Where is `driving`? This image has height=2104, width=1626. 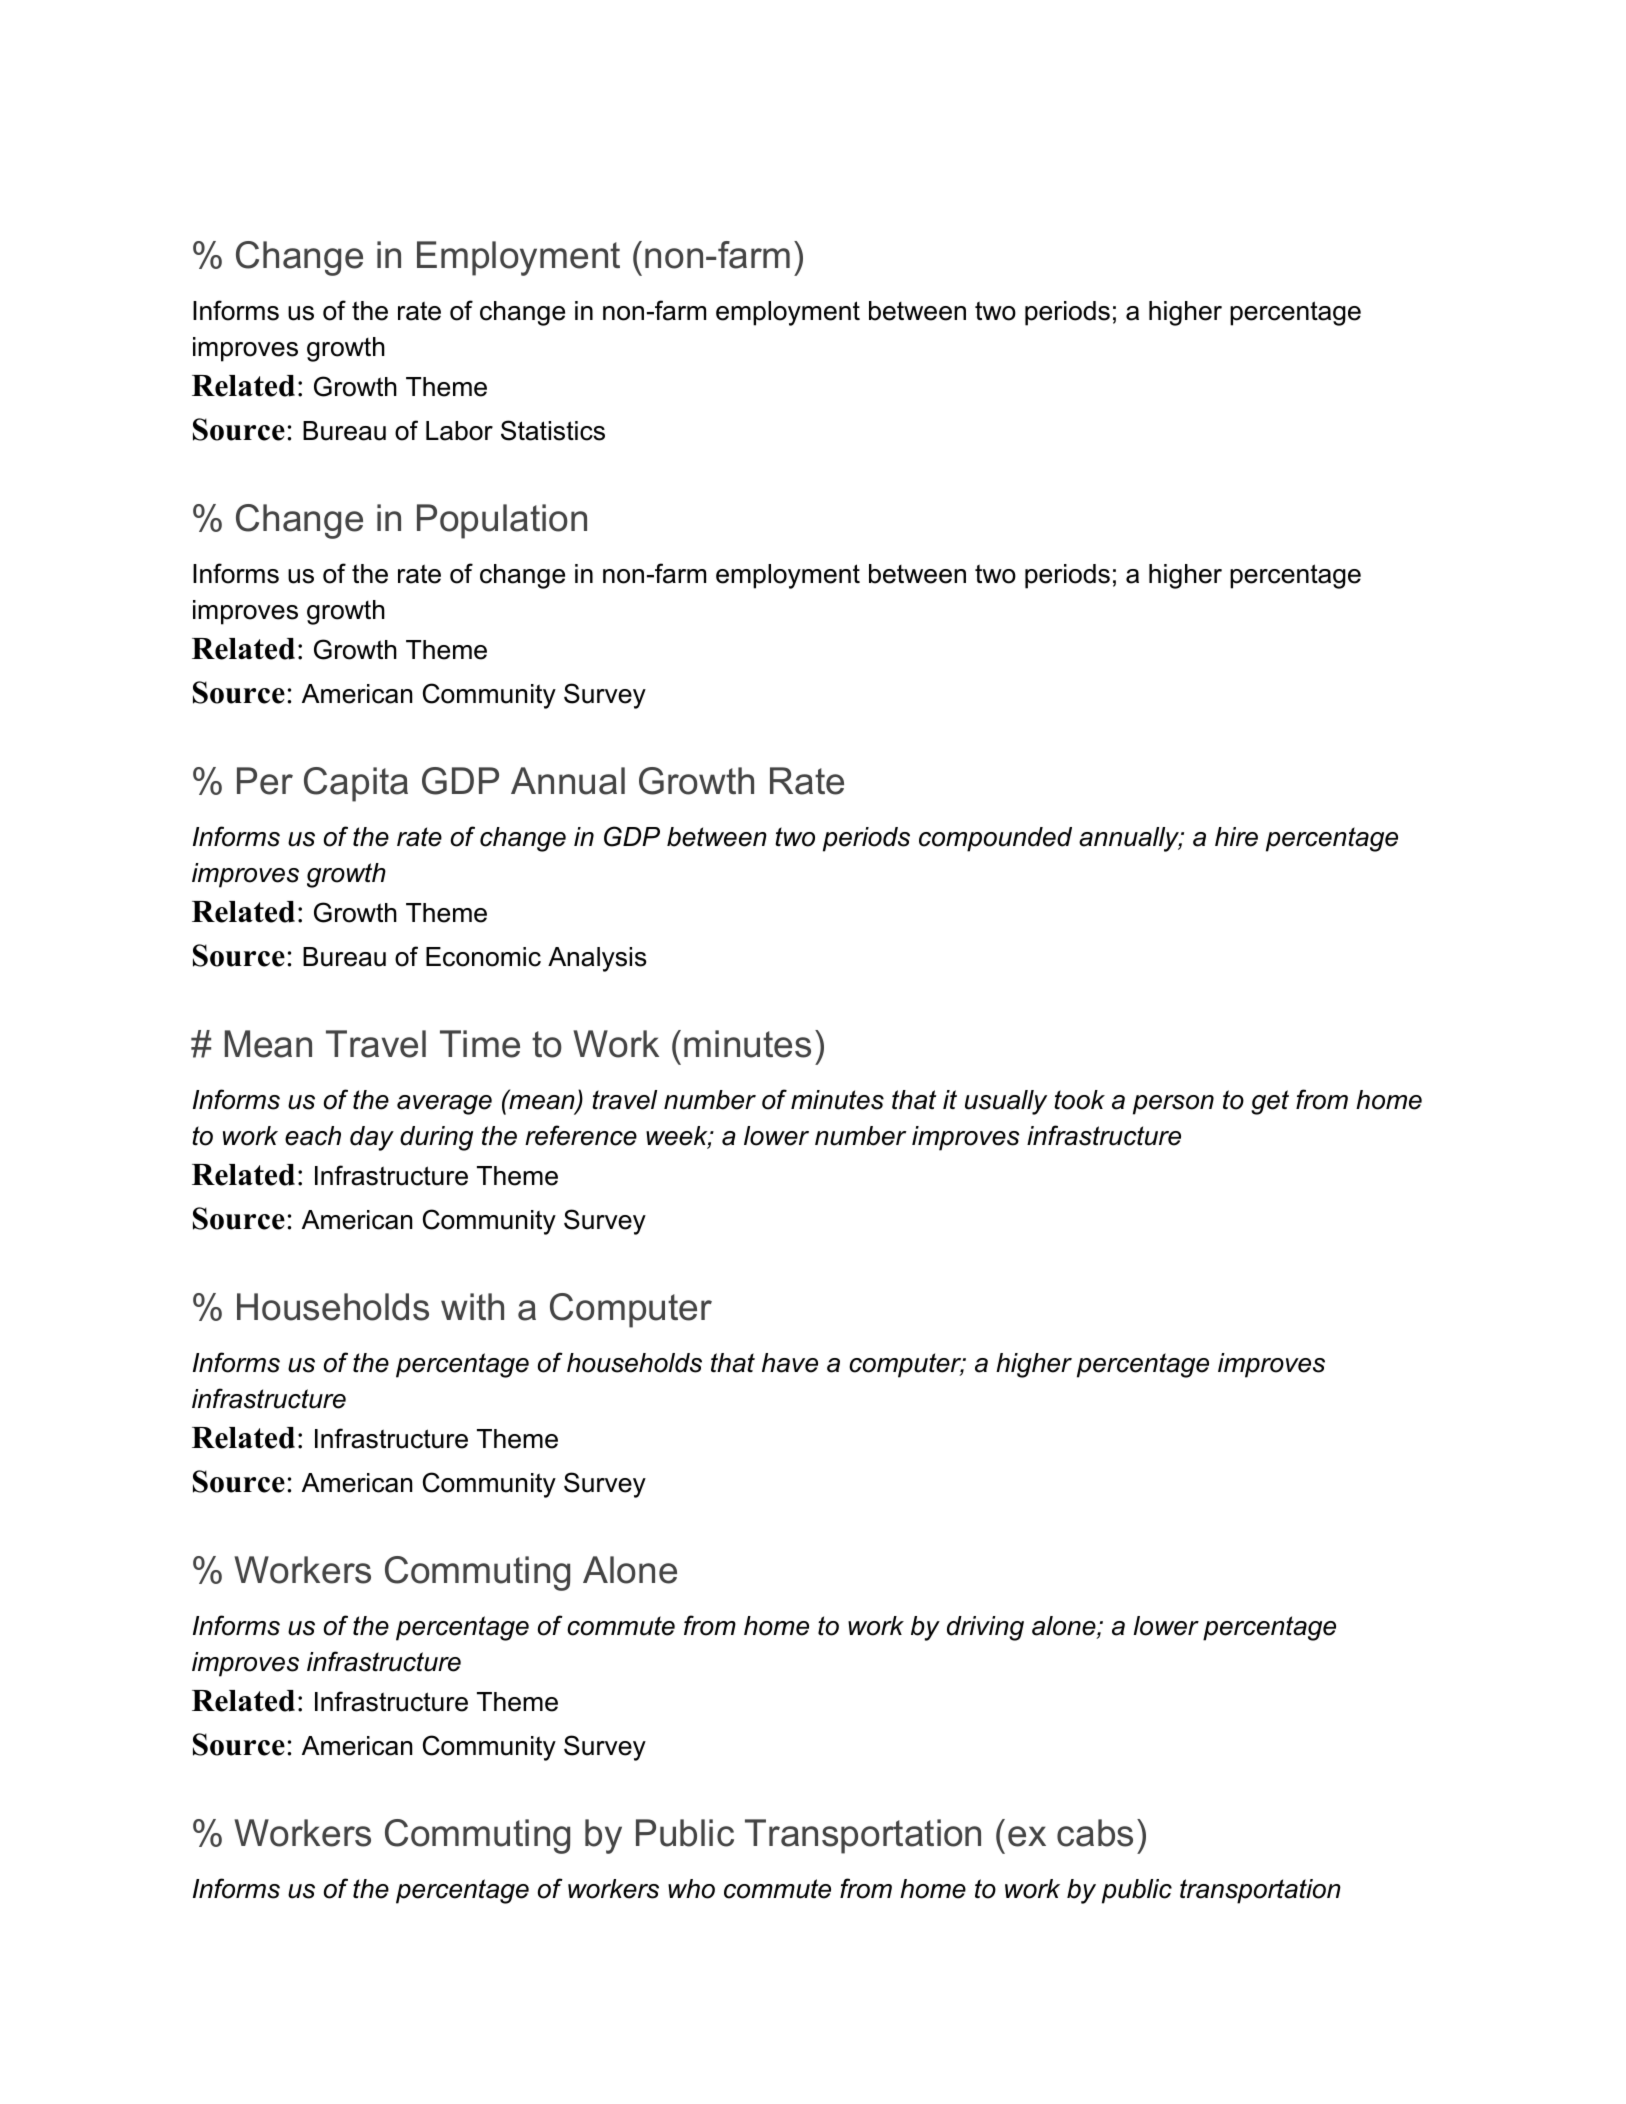
driving is located at coordinates (985, 1628).
